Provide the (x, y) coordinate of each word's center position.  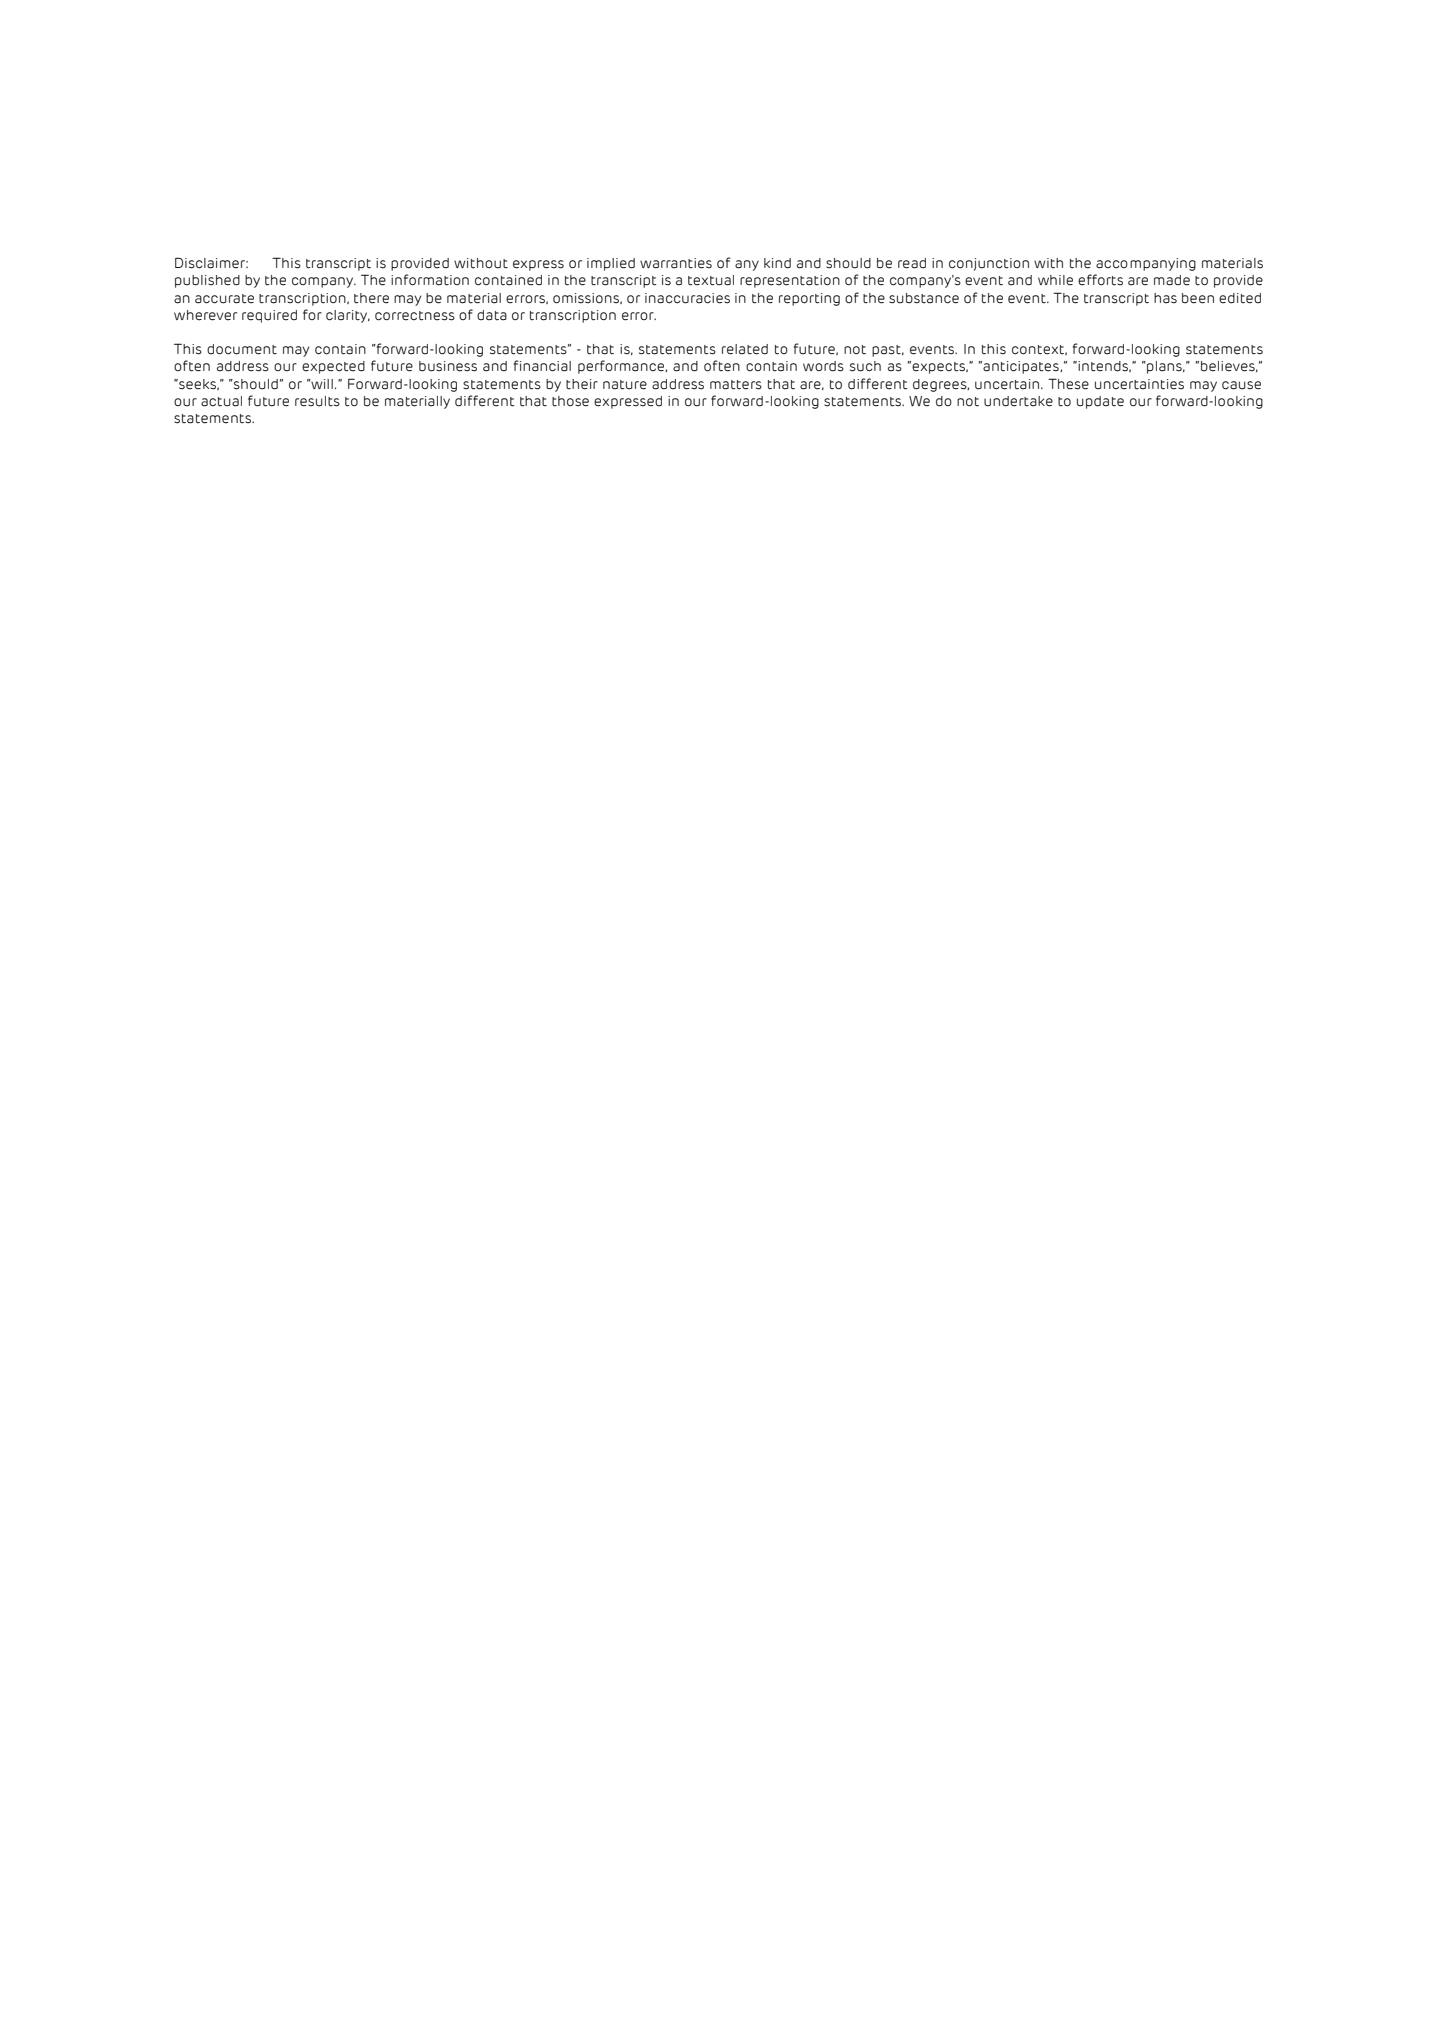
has (1165, 298)
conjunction (989, 264)
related (745, 349)
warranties (676, 263)
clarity (348, 316)
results (317, 401)
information (430, 280)
